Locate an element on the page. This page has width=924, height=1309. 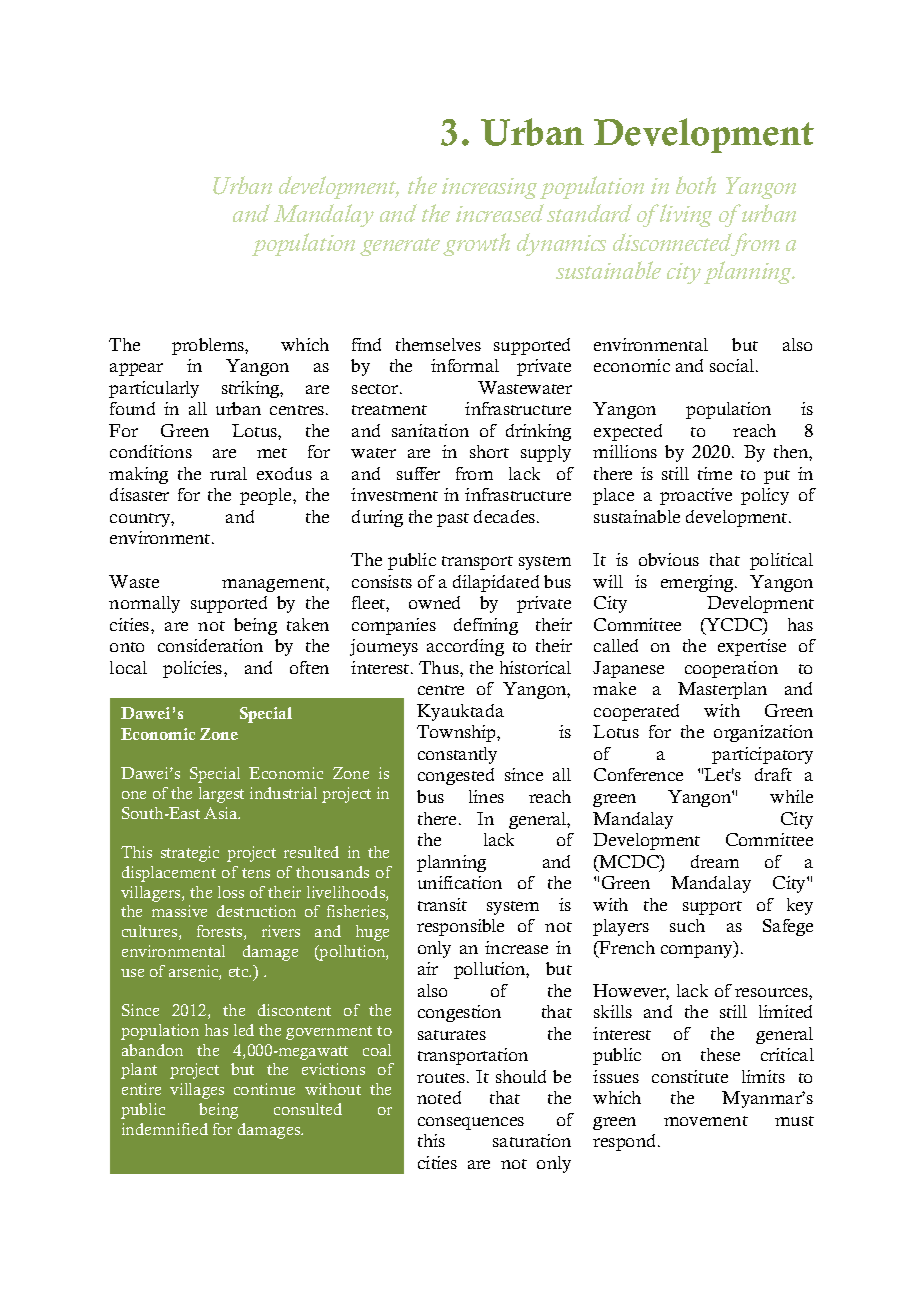
constantly is located at coordinates (457, 755).
